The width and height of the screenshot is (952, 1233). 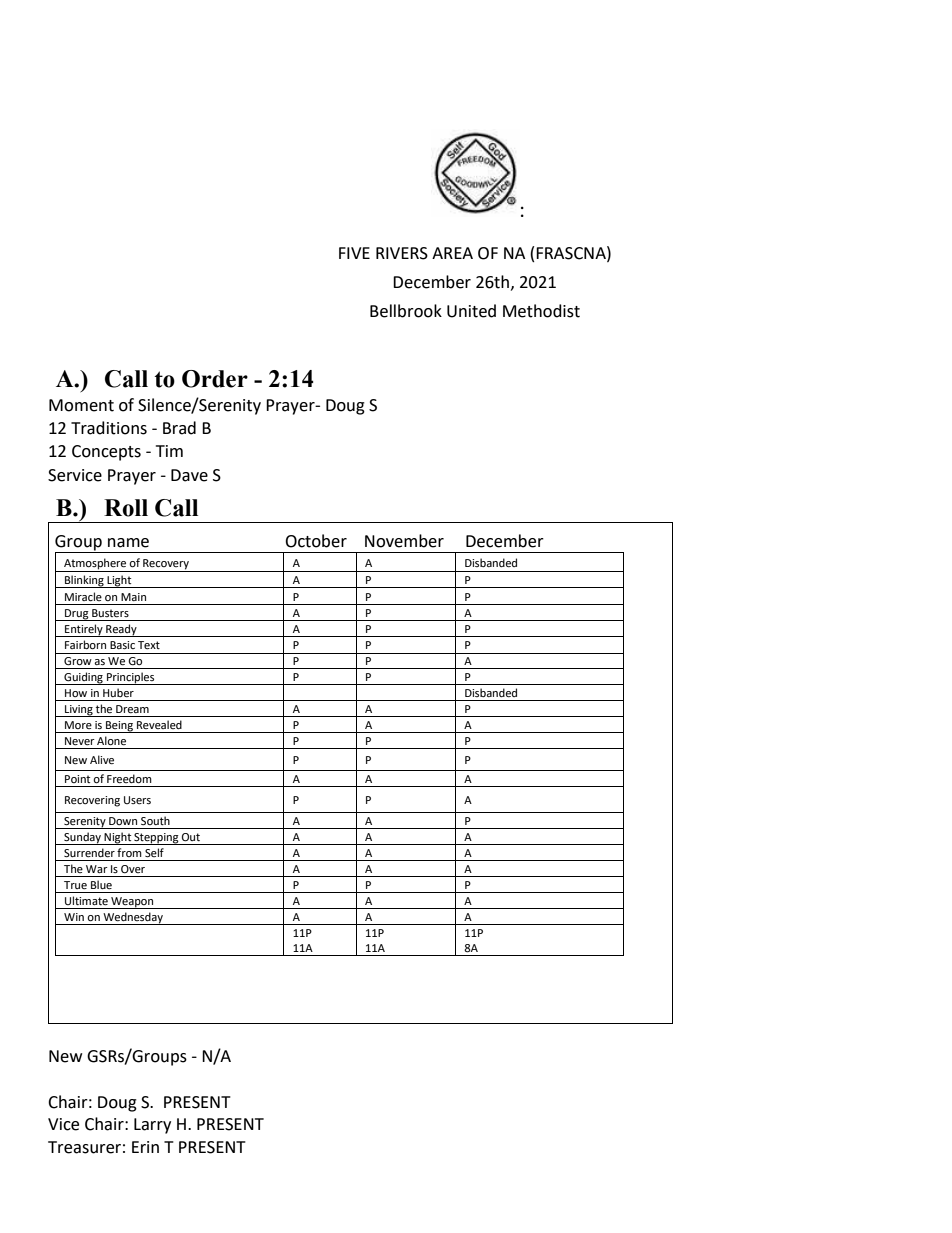 I want to click on United, so click(x=471, y=311).
